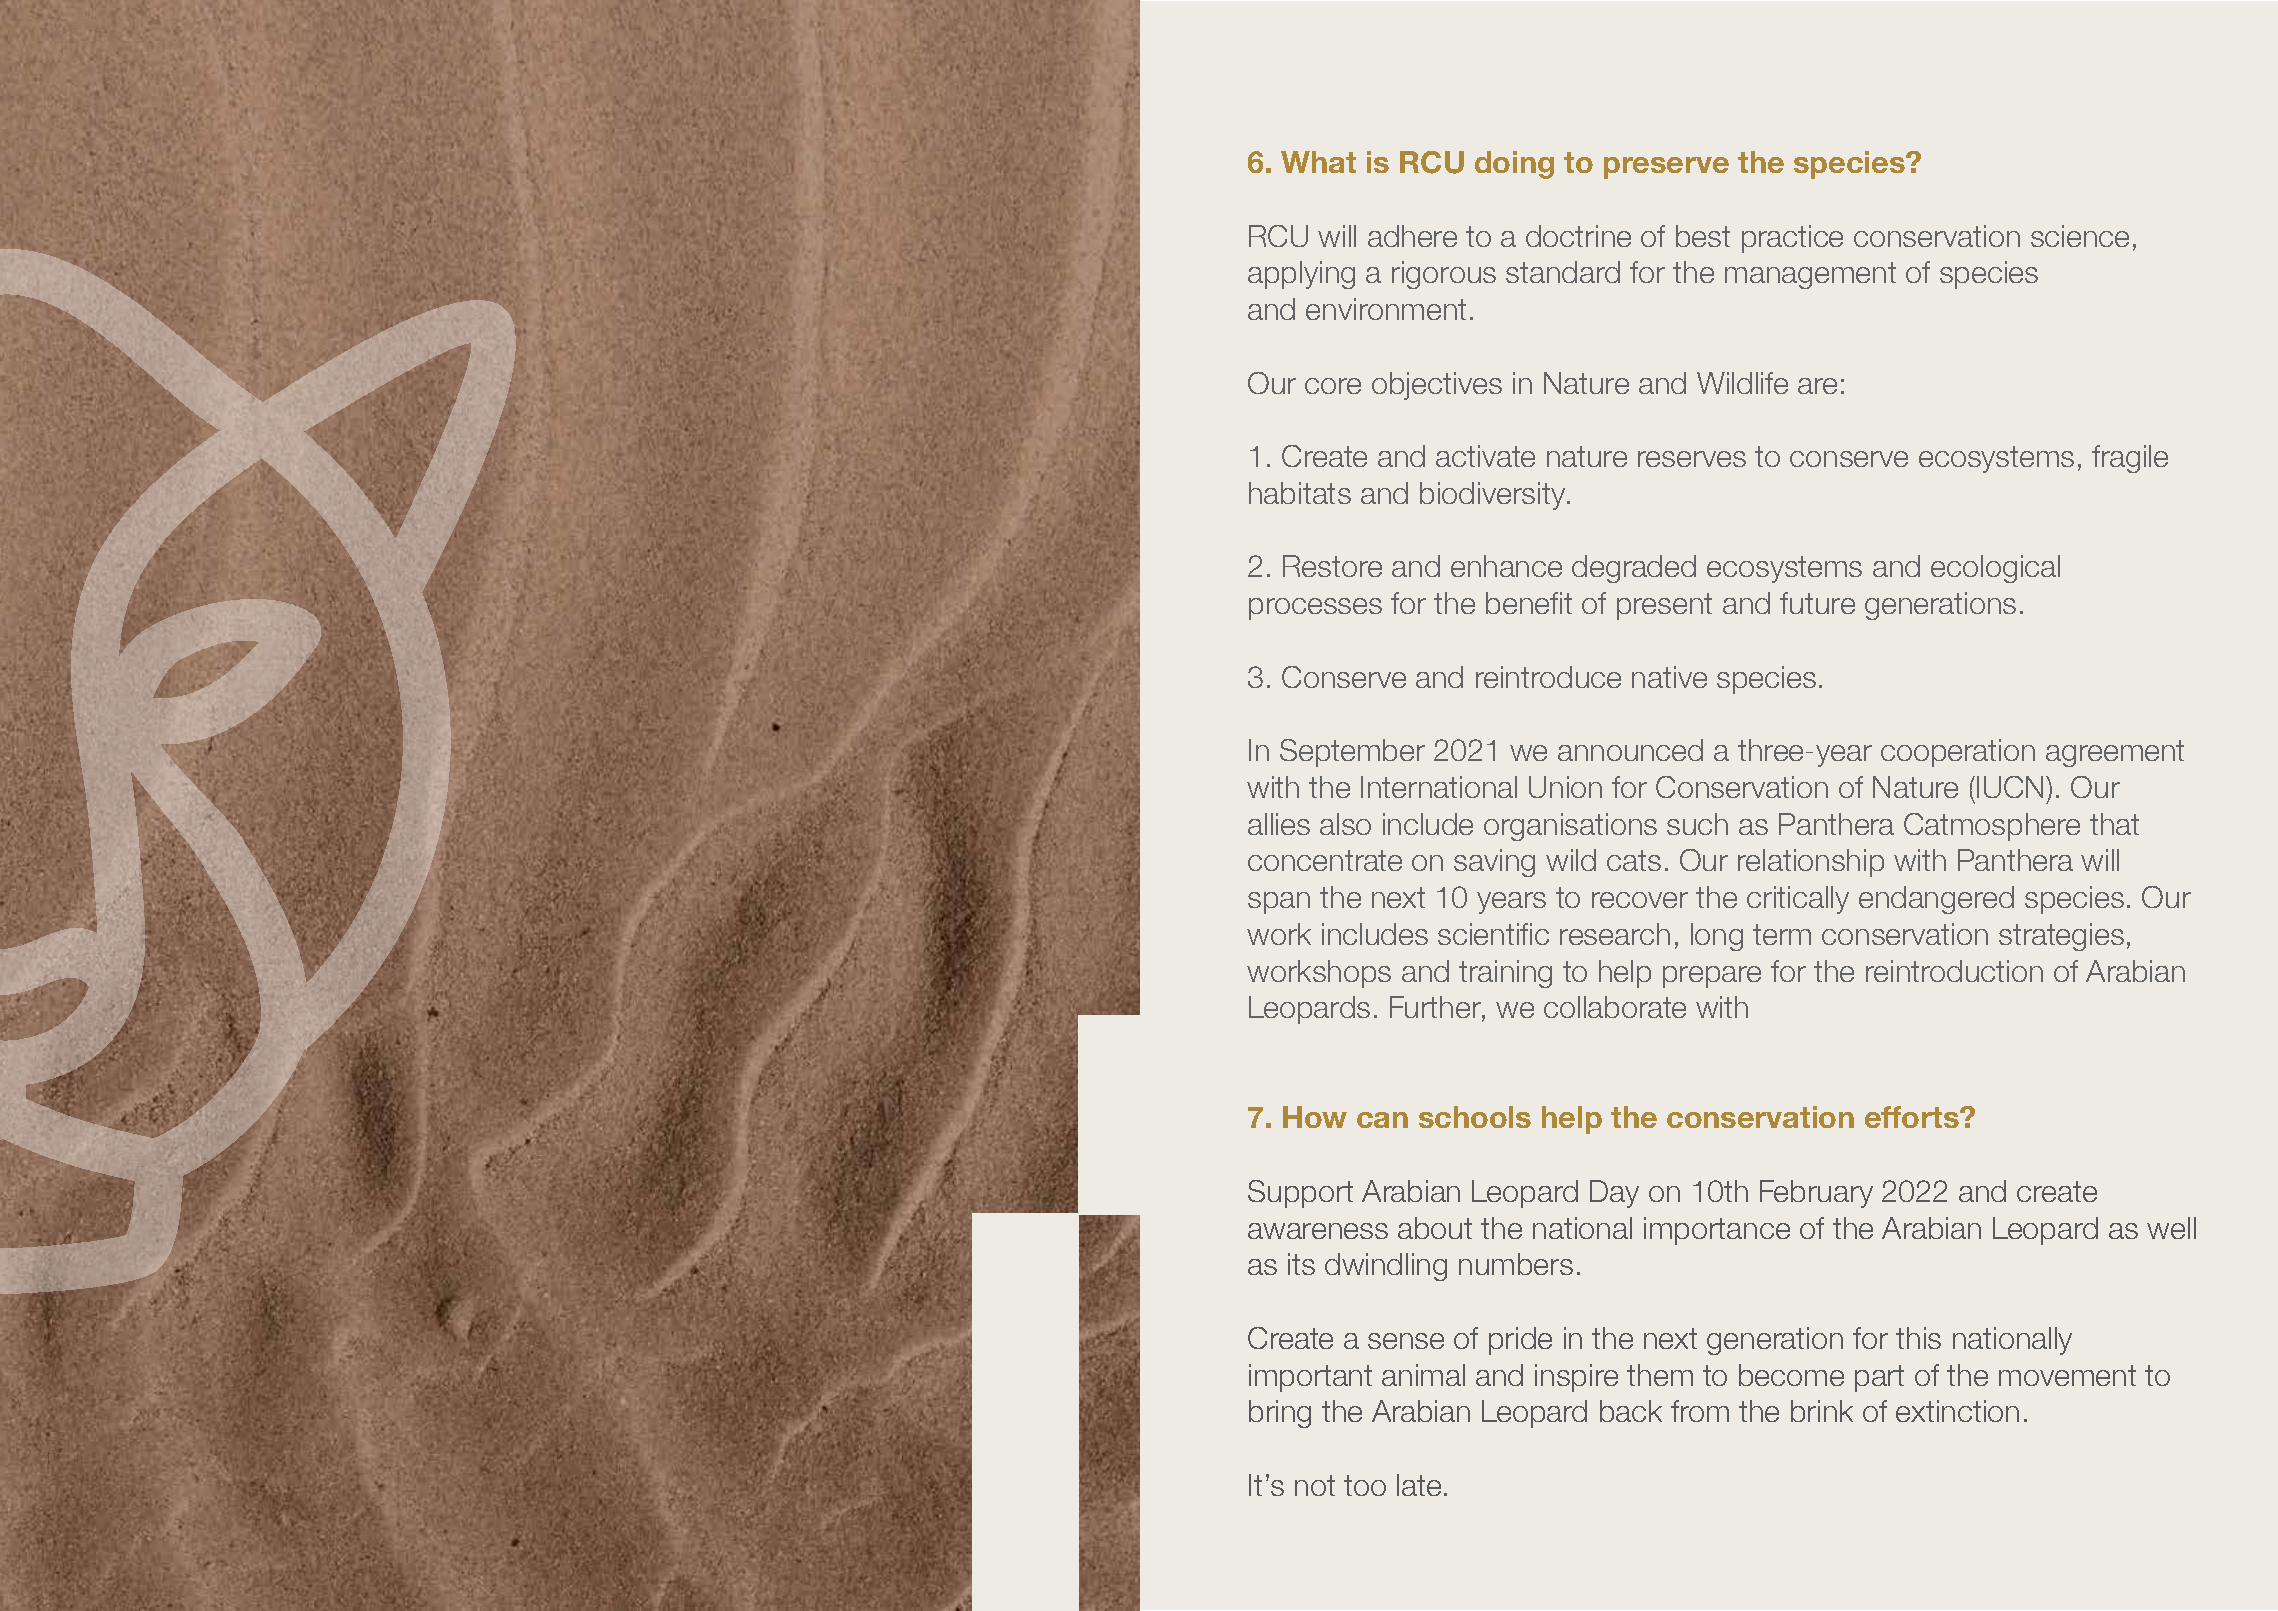 The height and width of the screenshot is (1611, 2278). What do you see at coordinates (2115, 753) in the screenshot?
I see `agreement` at bounding box center [2115, 753].
